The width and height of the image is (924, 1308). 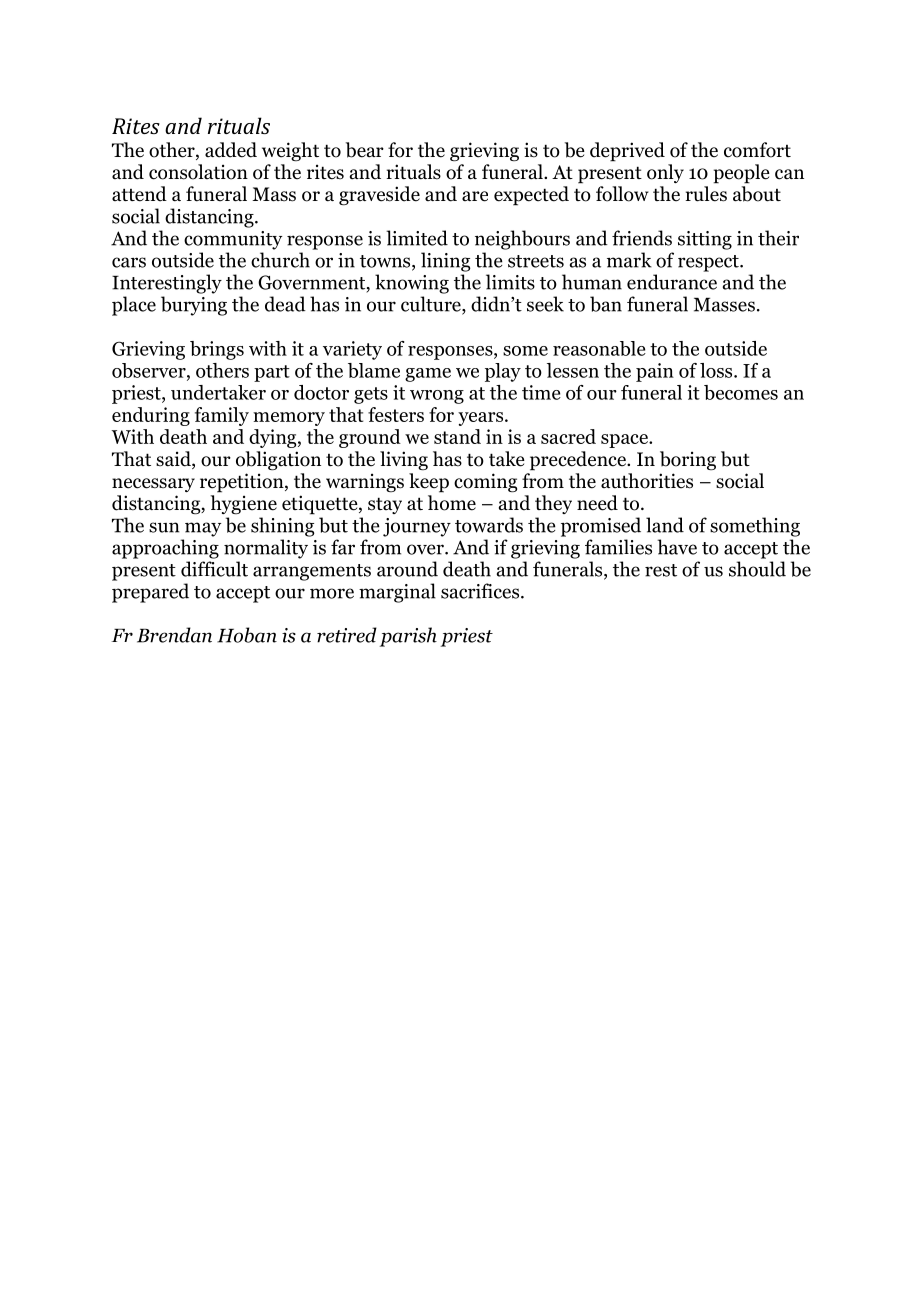 I want to click on bear, so click(x=365, y=150).
